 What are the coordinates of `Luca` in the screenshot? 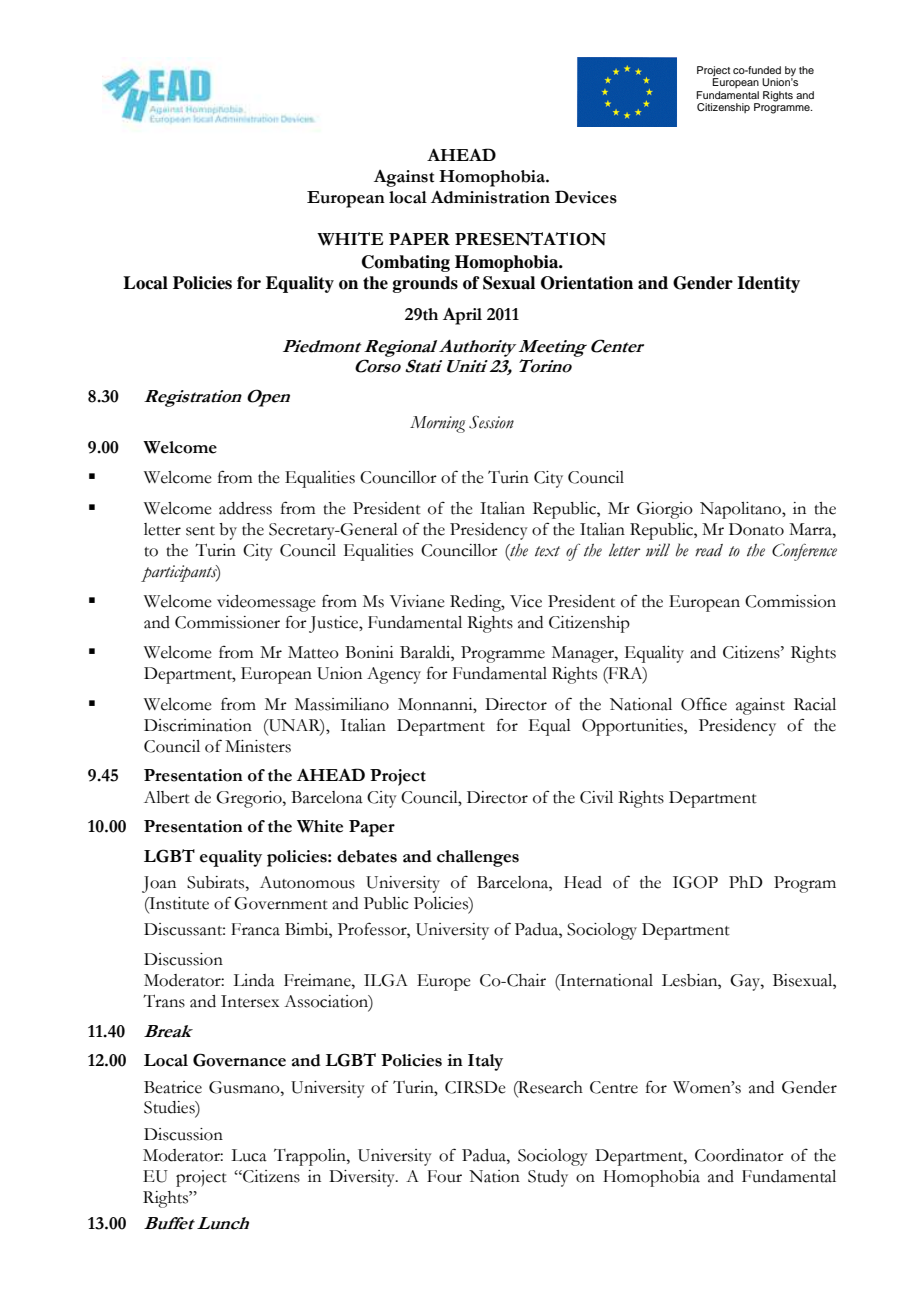 It's located at (249, 1155).
